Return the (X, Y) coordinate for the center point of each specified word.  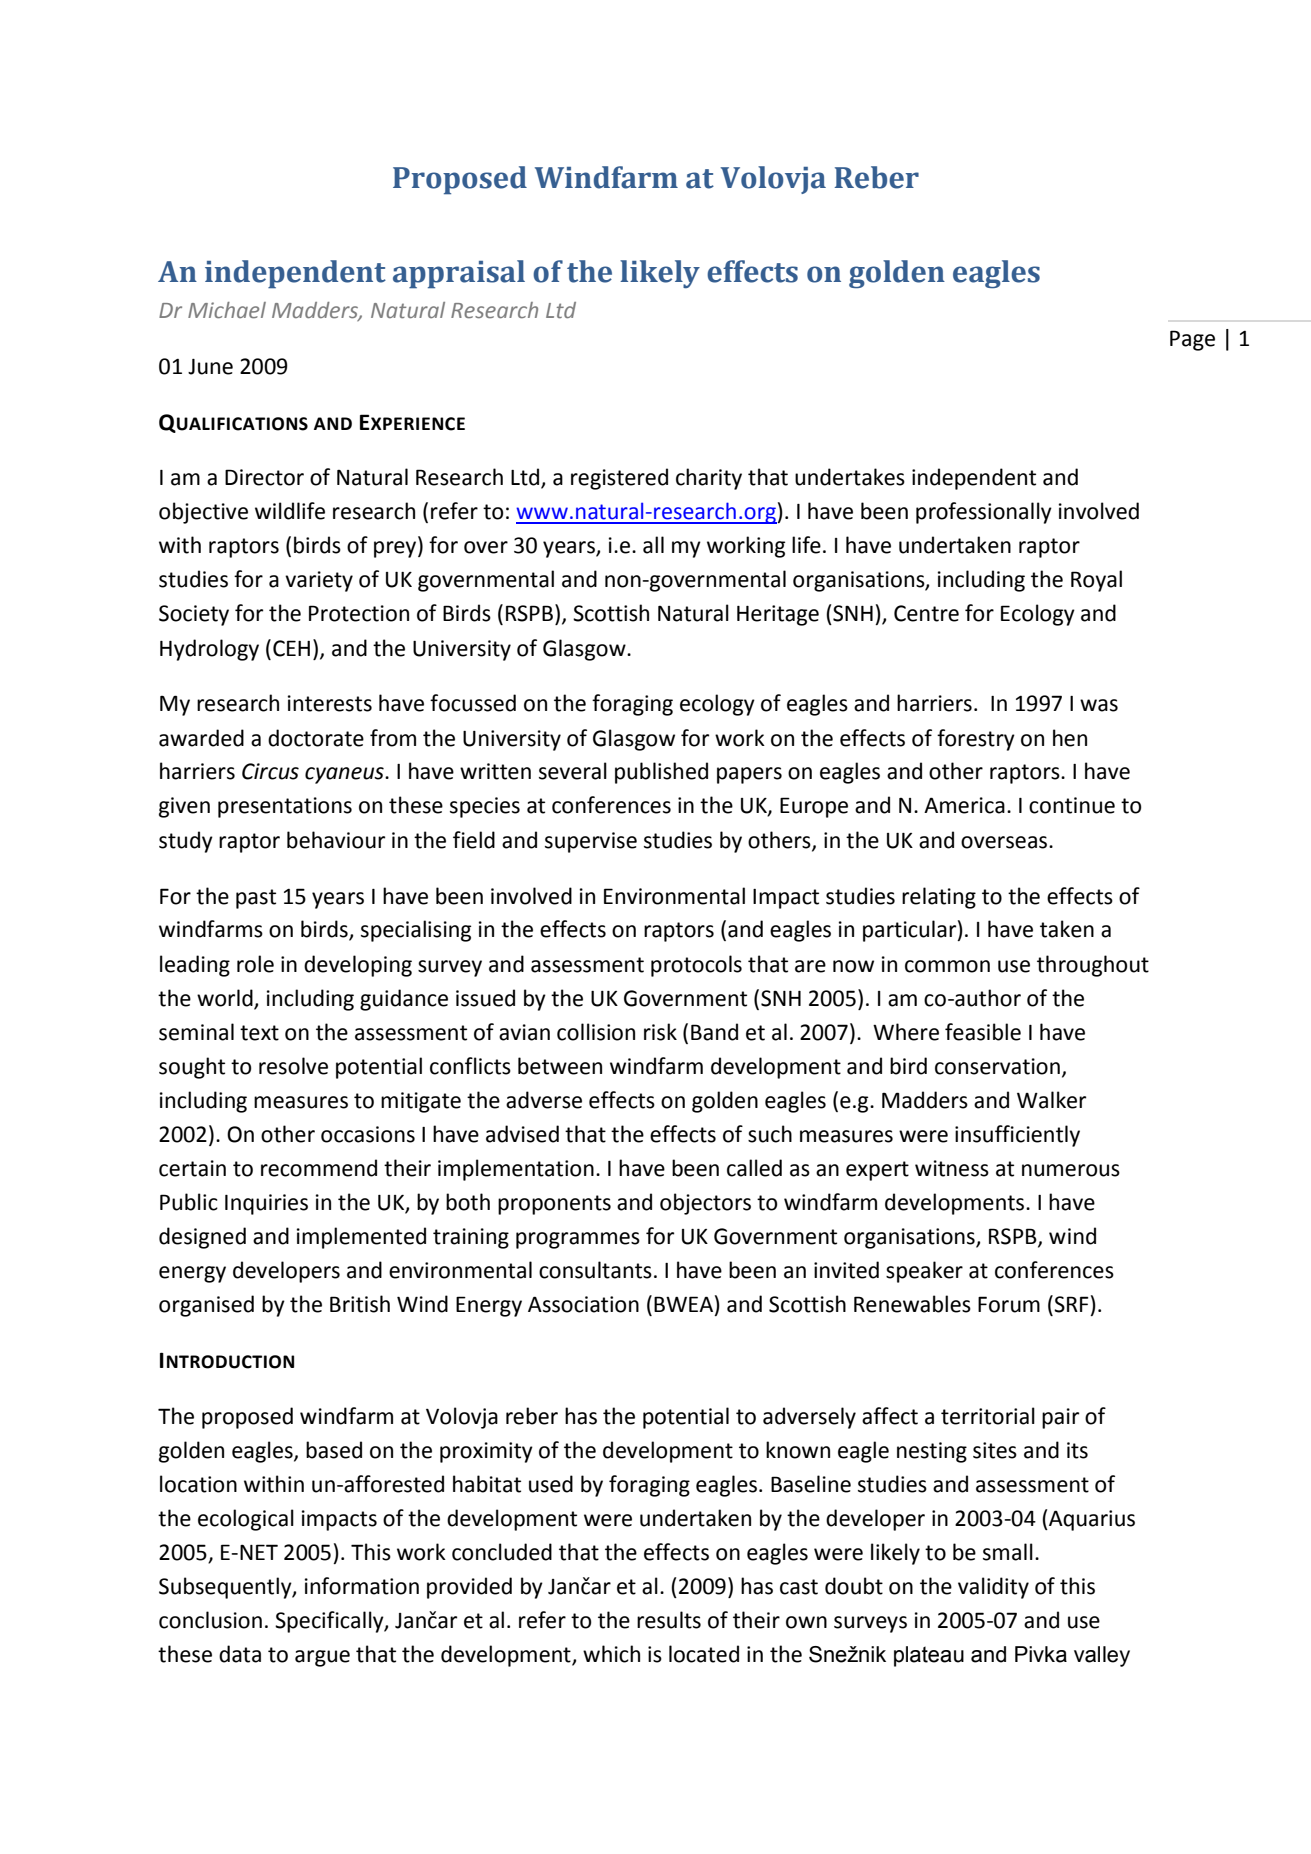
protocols (696, 966)
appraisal (459, 274)
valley (1102, 1656)
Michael (227, 310)
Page (1192, 340)
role (255, 964)
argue (322, 1658)
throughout (1093, 966)
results (669, 1620)
